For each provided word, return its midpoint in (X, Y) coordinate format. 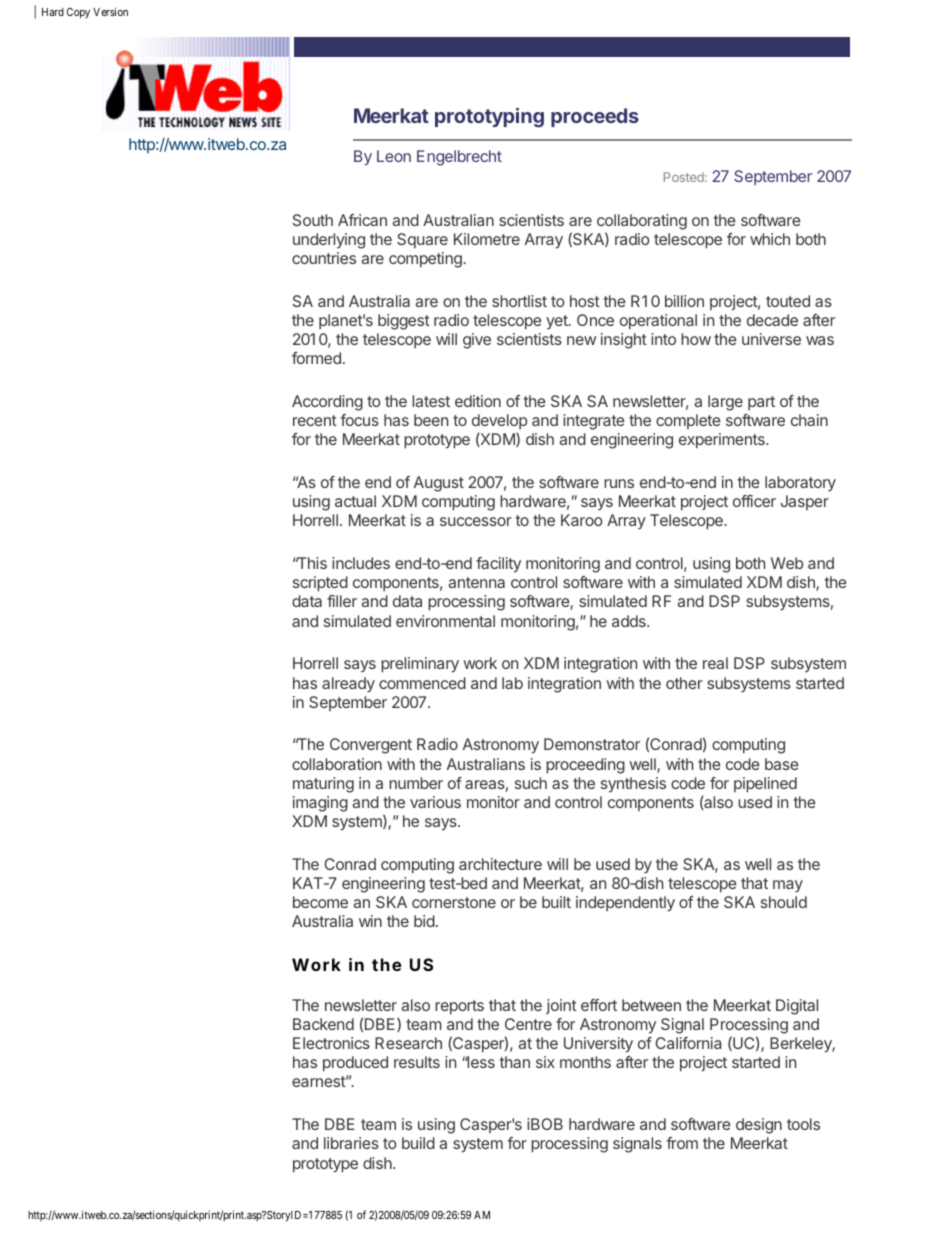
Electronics (331, 1043)
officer (754, 501)
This (311, 563)
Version (110, 11)
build (418, 1143)
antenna (476, 582)
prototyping (489, 118)
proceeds (595, 117)
